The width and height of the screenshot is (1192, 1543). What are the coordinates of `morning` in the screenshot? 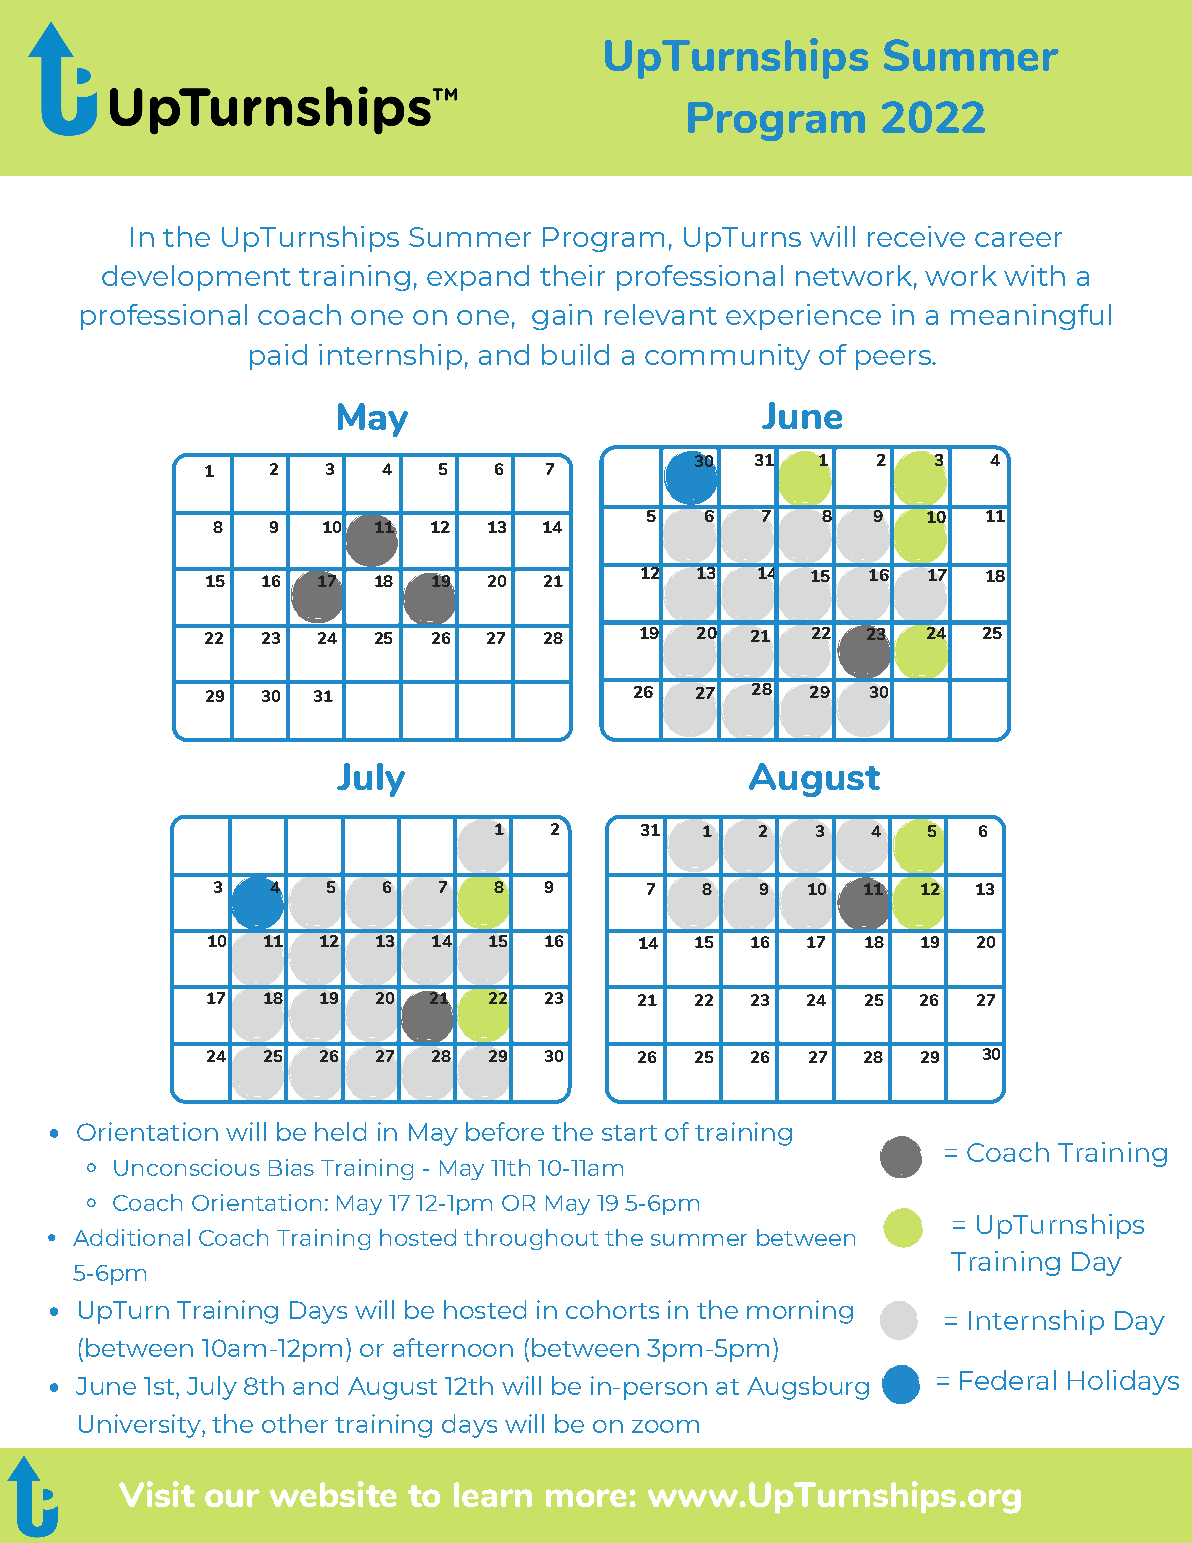 It's located at (800, 1312).
